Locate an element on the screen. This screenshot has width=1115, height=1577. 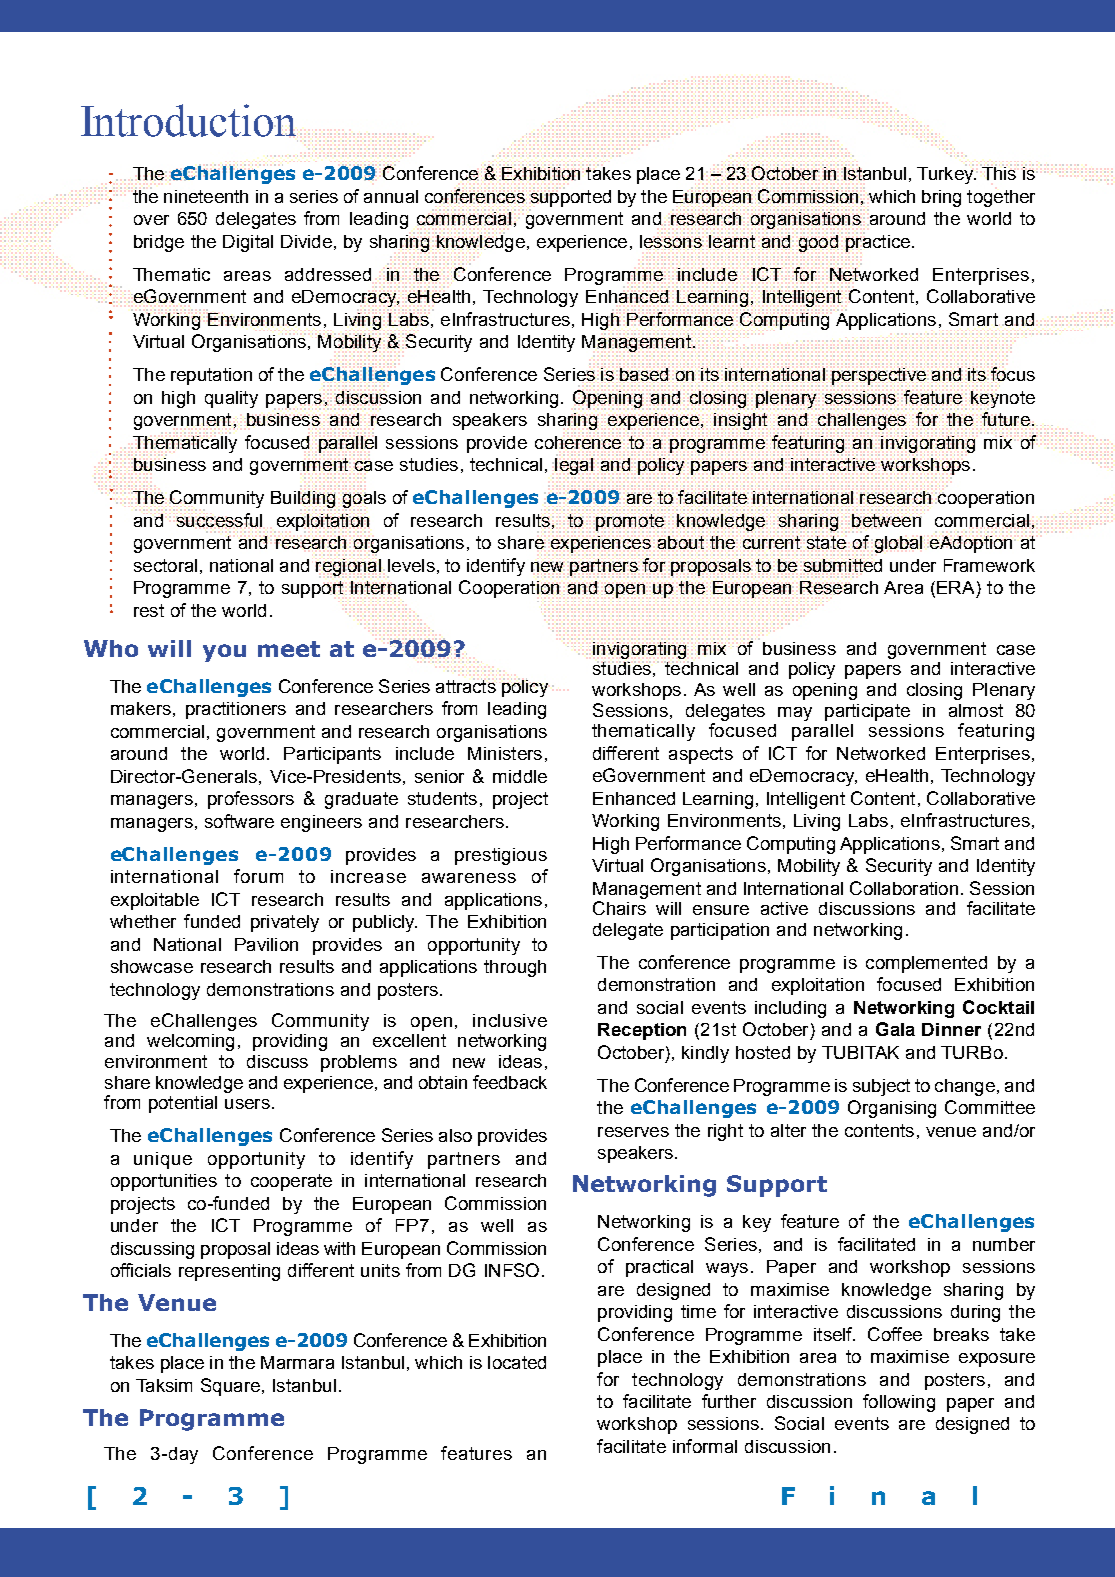
following is located at coordinates (899, 1403).
